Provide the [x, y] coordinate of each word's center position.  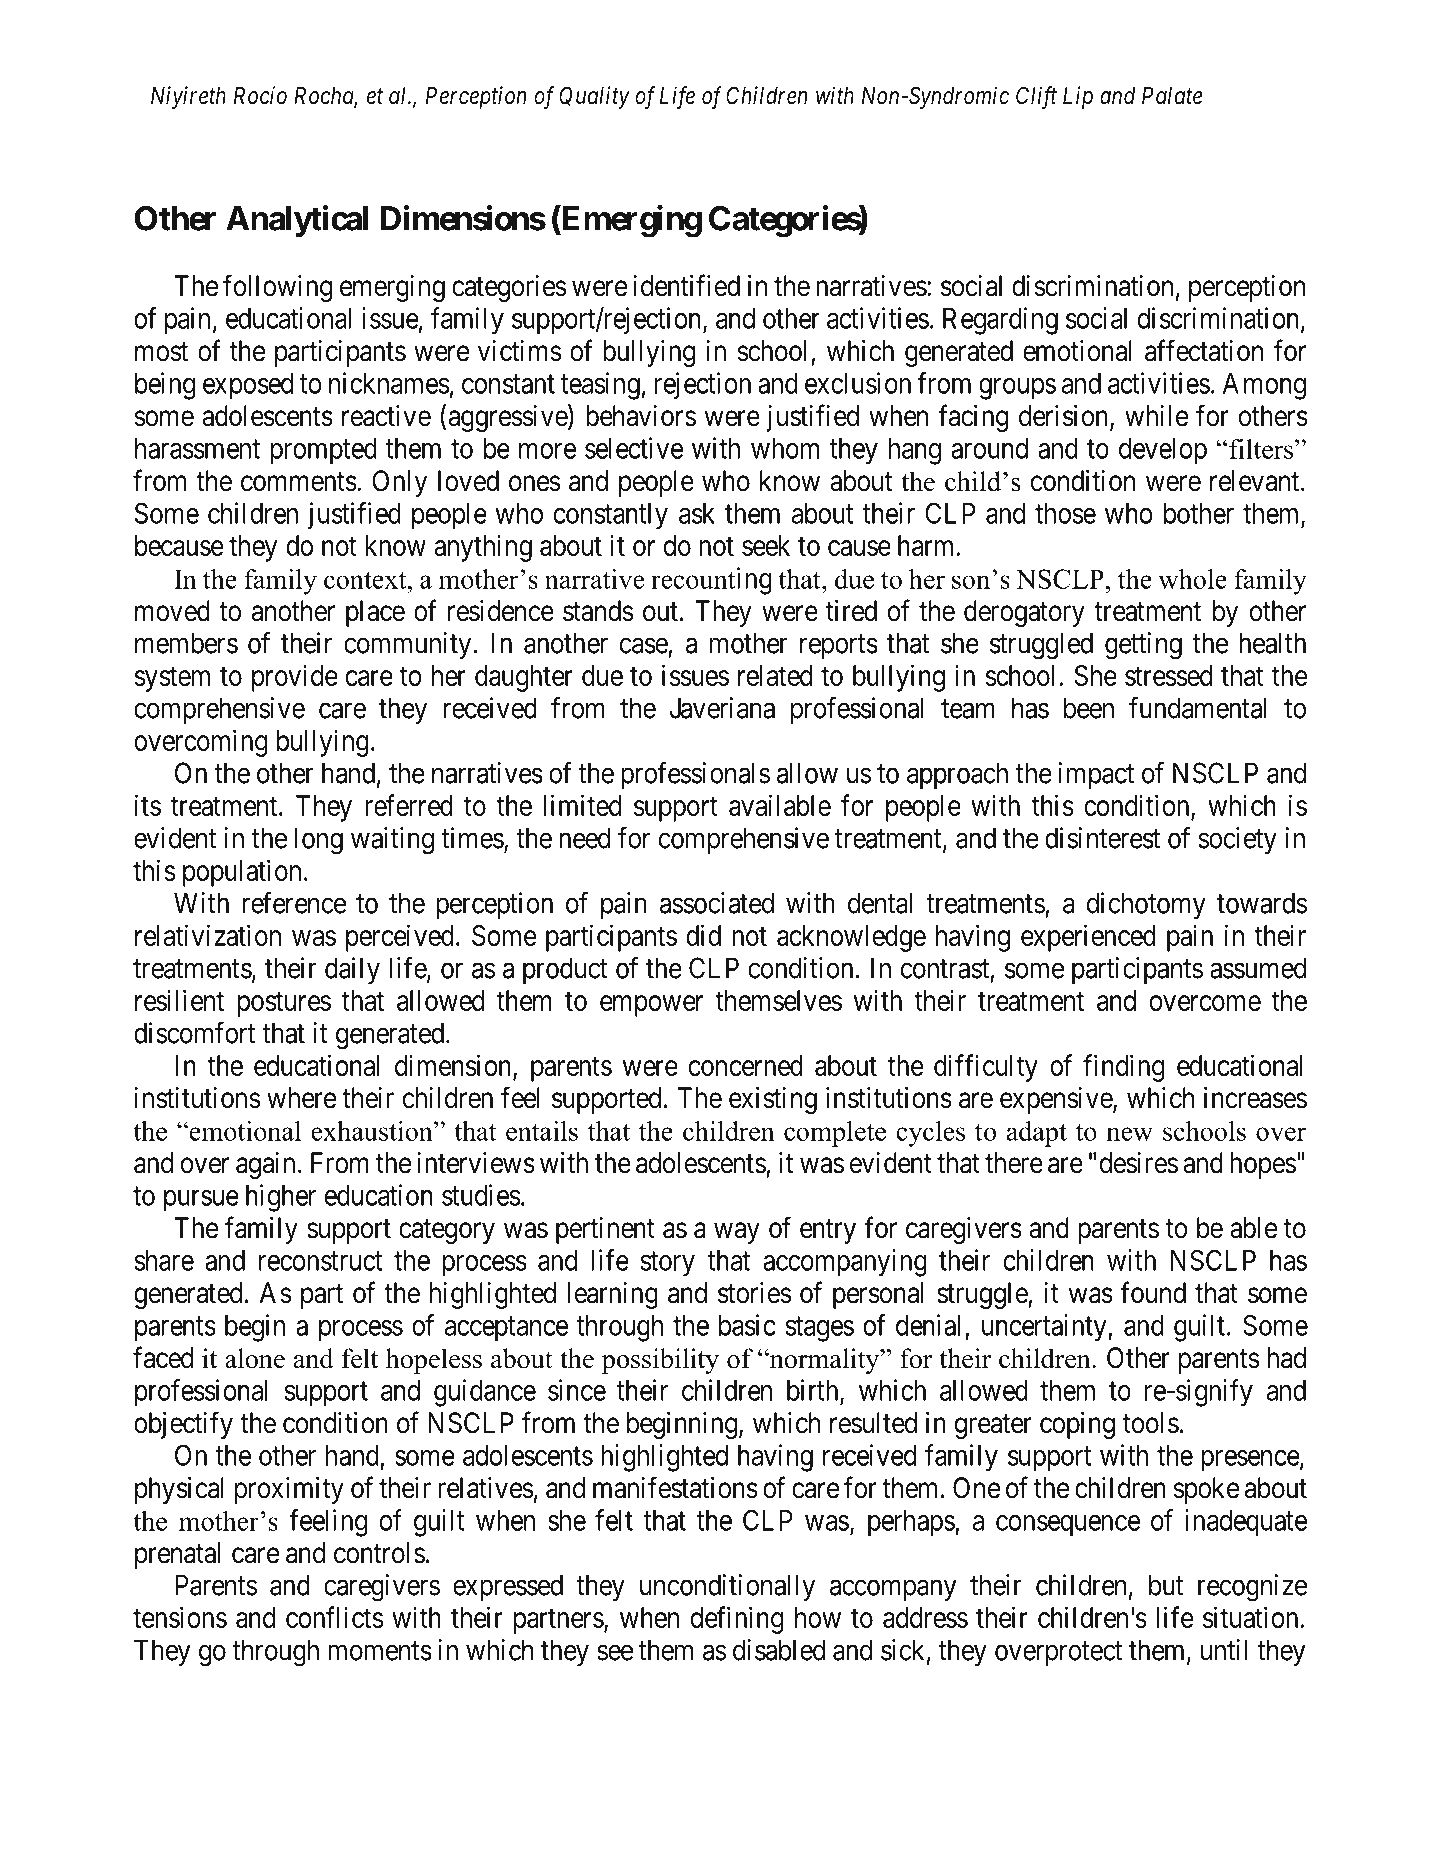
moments [380, 1651]
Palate [1172, 96]
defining [737, 1620]
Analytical [297, 221]
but [1166, 1585]
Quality [594, 97]
